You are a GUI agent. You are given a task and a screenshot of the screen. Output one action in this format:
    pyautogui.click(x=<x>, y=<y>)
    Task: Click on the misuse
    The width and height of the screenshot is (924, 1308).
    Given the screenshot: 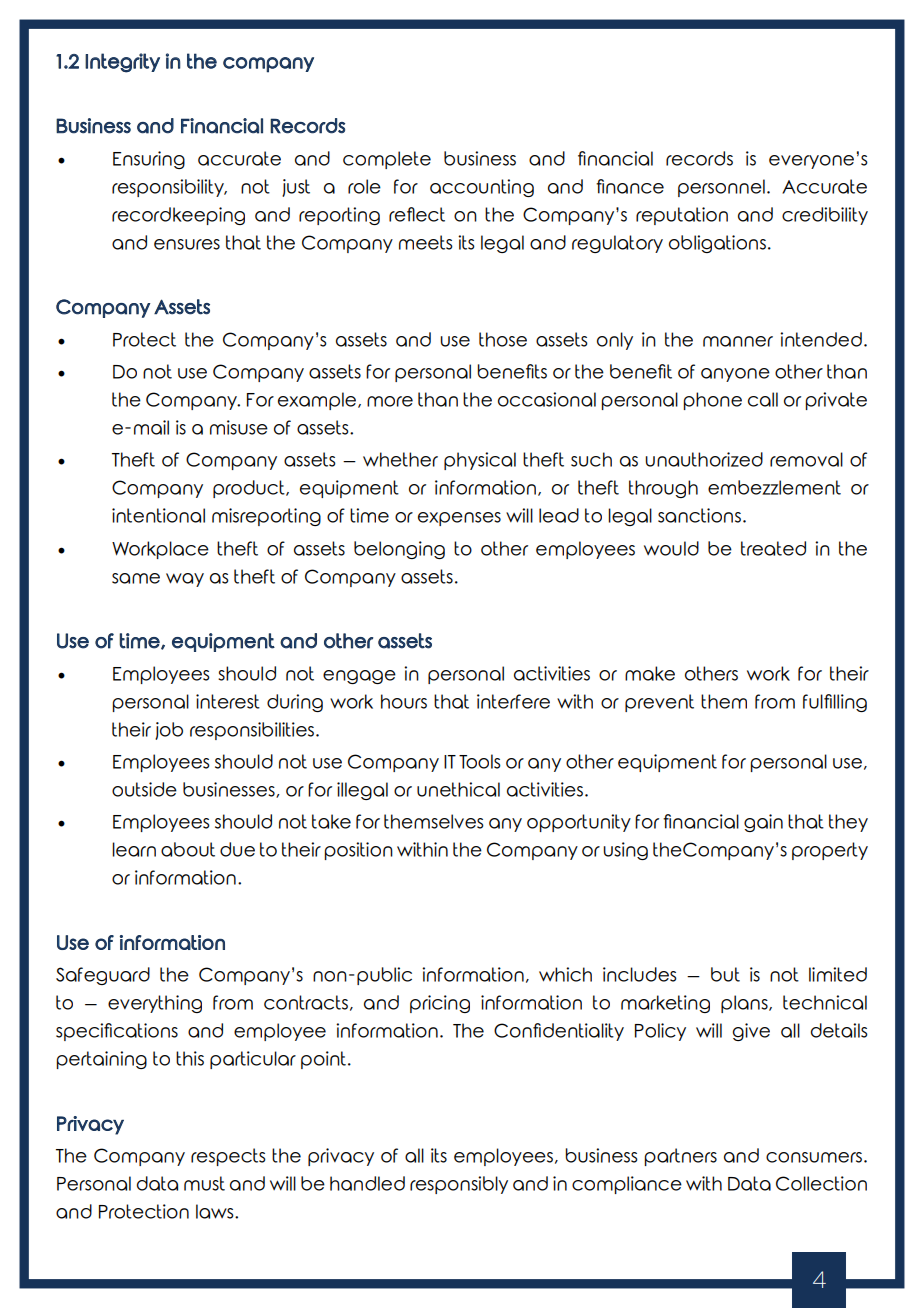 What is the action you would take?
    pyautogui.click(x=239, y=427)
